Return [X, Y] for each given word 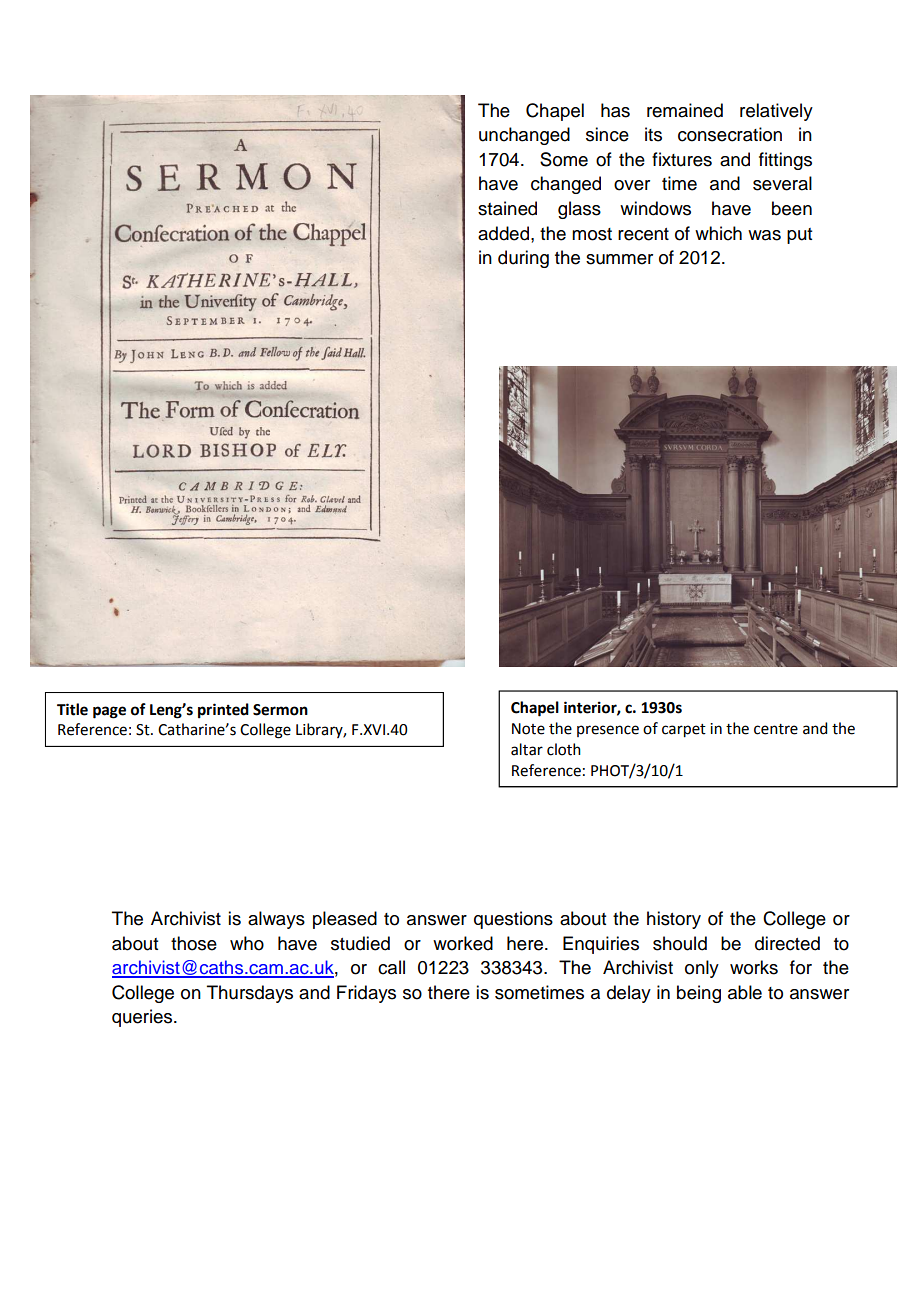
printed [223, 711]
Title [72, 709]
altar [527, 749]
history [674, 920]
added [505, 233]
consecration [730, 134]
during [523, 259]
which [718, 233]
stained [507, 208]
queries [143, 1018]
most [592, 234]
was [764, 235]
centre [776, 729]
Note [528, 729]
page [109, 712]
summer [619, 259]
